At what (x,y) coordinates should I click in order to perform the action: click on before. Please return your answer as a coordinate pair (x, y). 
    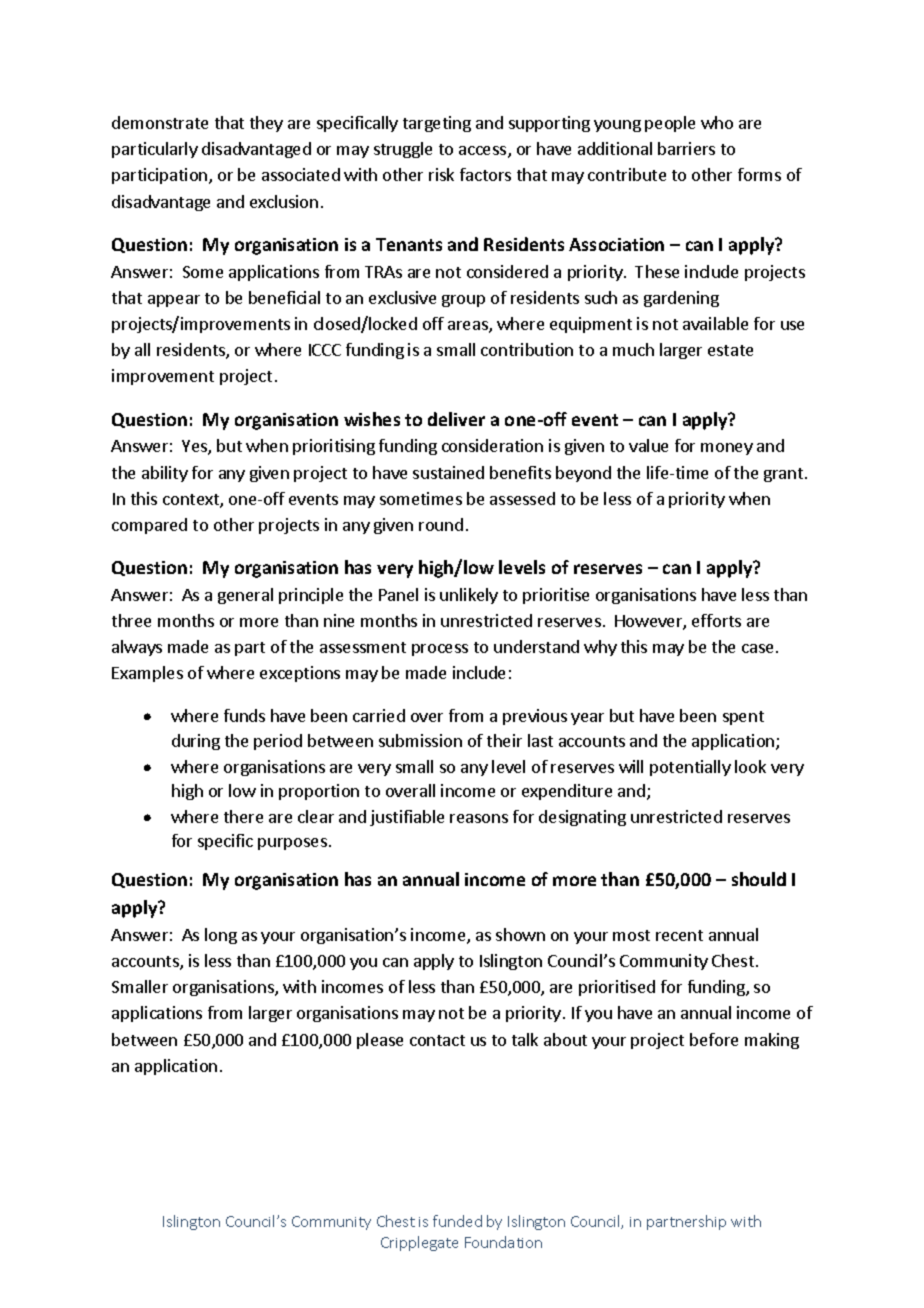
    Looking at the image, I should click on (714, 1039).
